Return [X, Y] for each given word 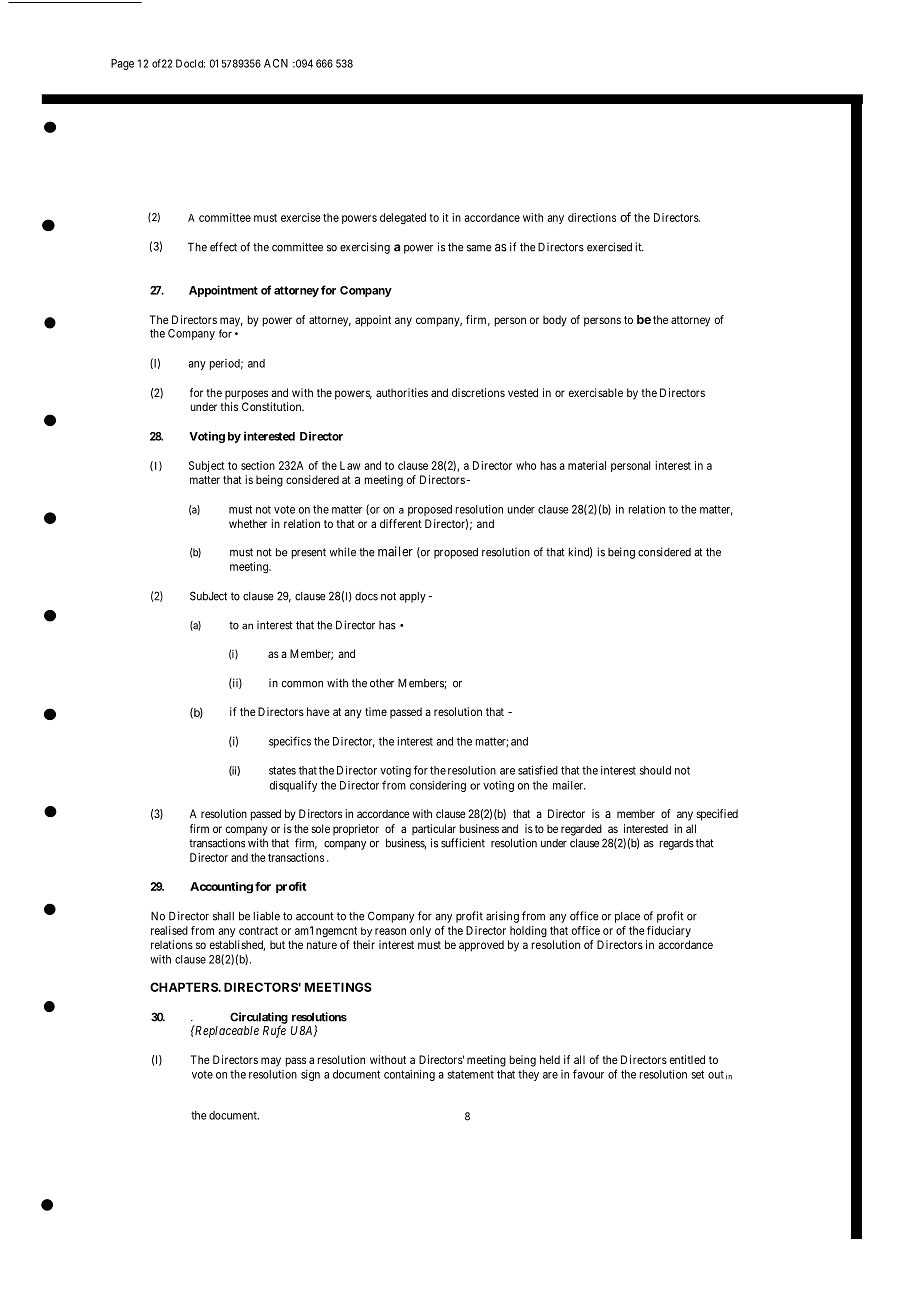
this [229, 406]
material [587, 465]
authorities [402, 392]
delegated [403, 219]
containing [409, 1075]
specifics [290, 742]
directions [592, 217]
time [376, 711]
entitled [687, 1059]
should [655, 770]
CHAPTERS [184, 987]
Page [122, 64]
